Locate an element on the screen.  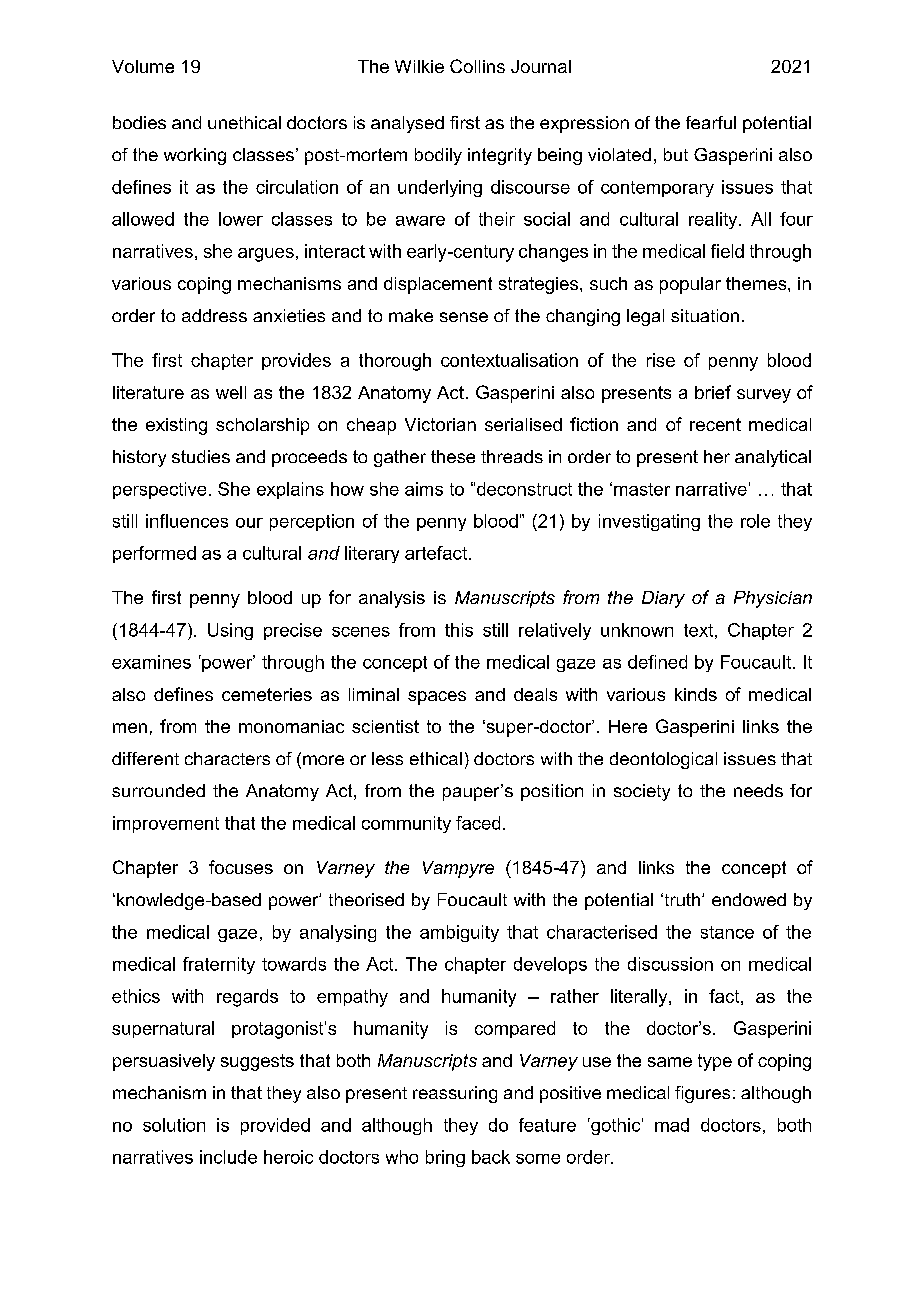
Using is located at coordinates (230, 631).
